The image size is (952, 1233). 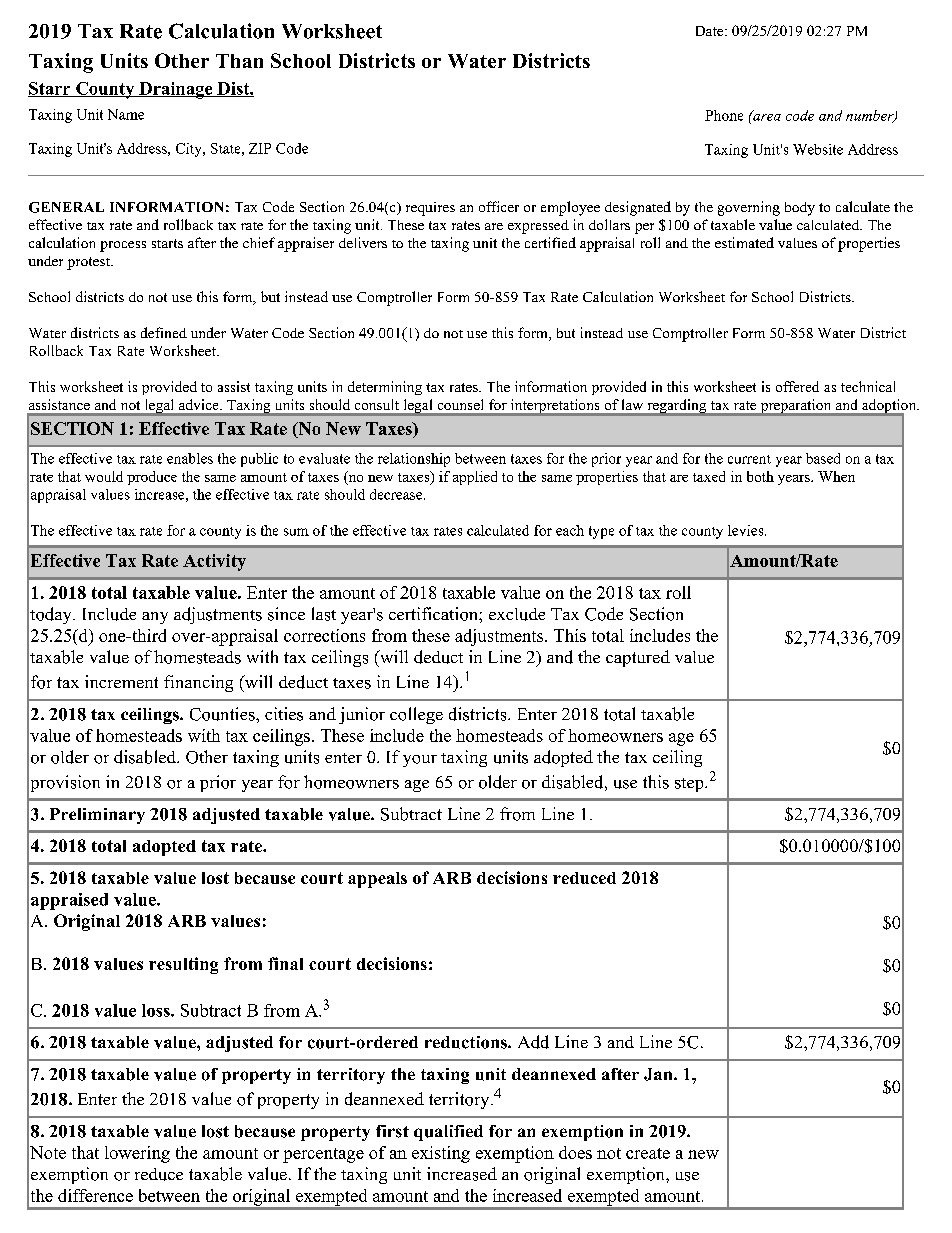 What do you see at coordinates (176, 90) in the image?
I see `Drainage` at bounding box center [176, 90].
